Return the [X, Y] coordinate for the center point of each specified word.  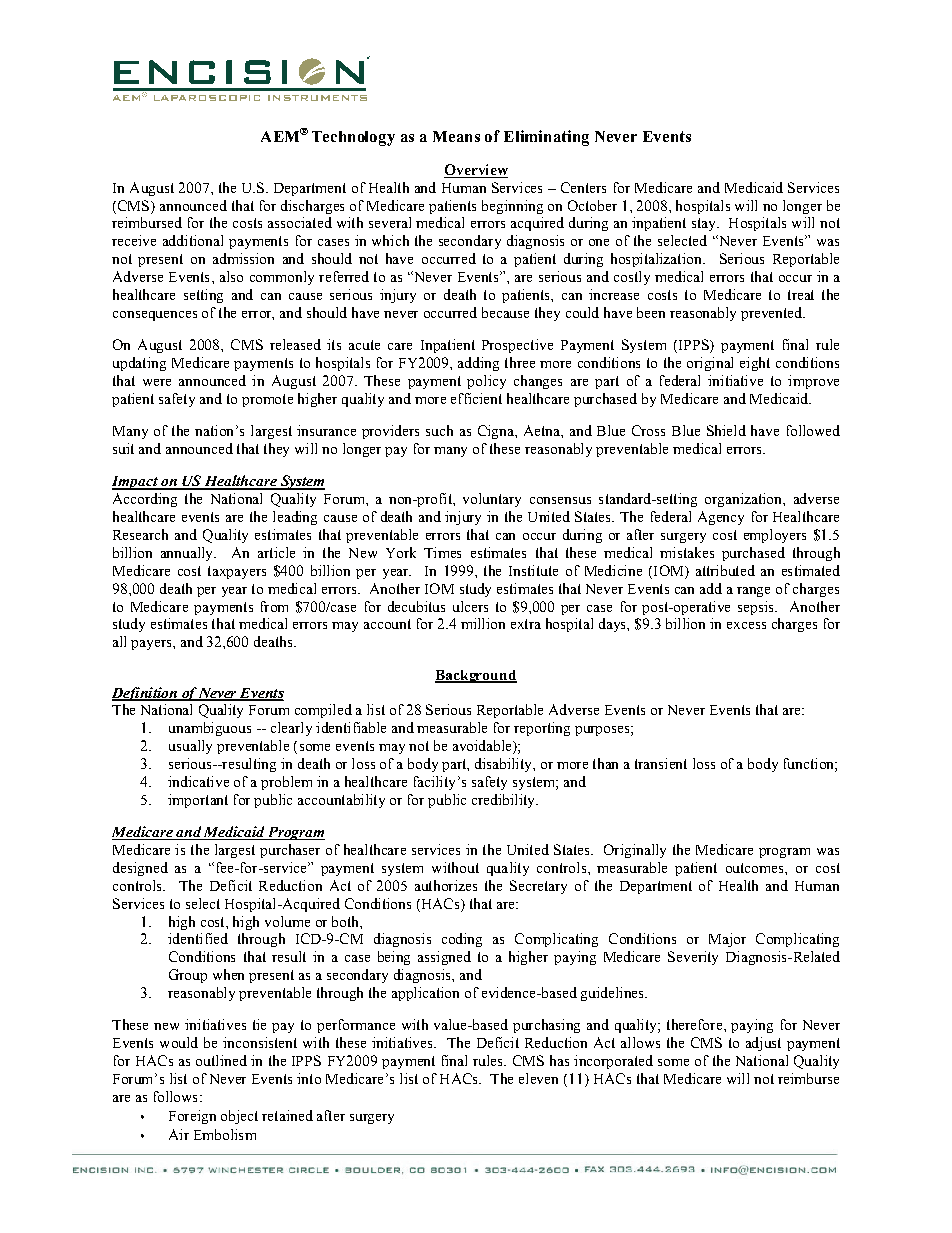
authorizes [446, 885]
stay [705, 224]
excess [746, 625]
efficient [476, 398]
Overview [476, 171]
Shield [726, 430]
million [483, 623]
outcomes [756, 868]
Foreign [192, 1117]
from [274, 606]
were [157, 382]
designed [140, 869]
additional [193, 240]
